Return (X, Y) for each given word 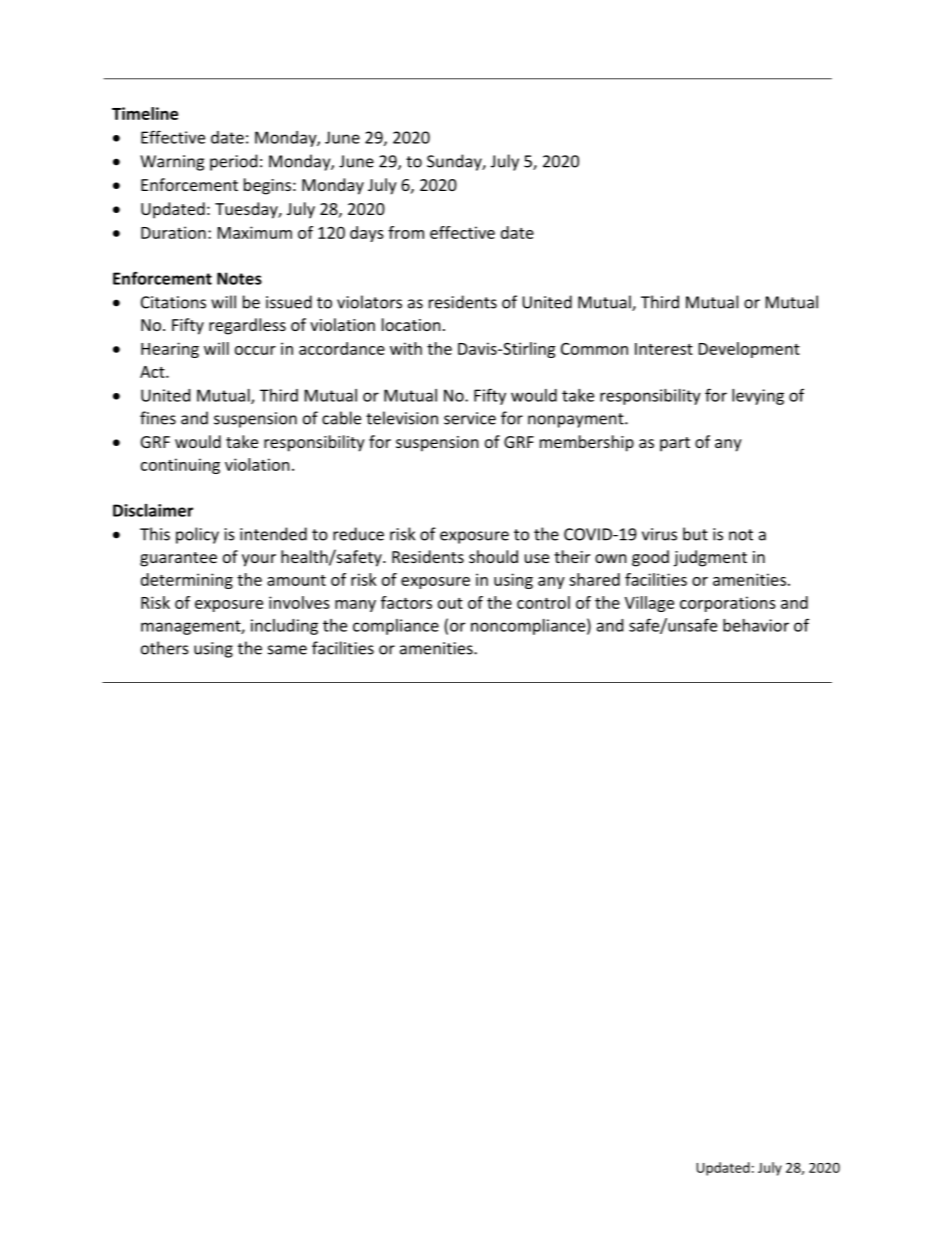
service (470, 418)
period (233, 162)
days (367, 234)
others (165, 648)
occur (255, 350)
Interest (664, 349)
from (406, 232)
